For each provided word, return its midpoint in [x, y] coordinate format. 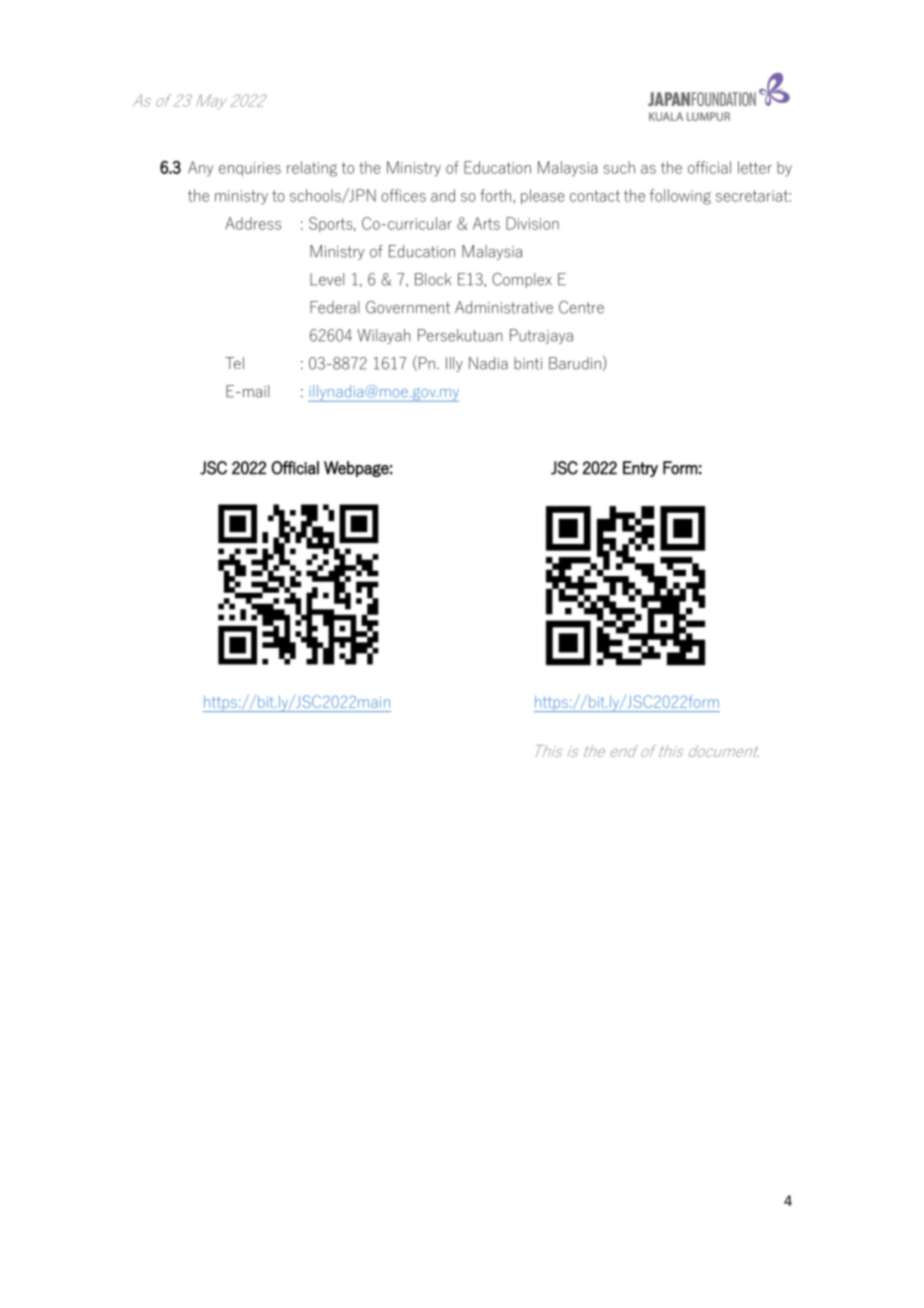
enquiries [250, 169]
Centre [581, 307]
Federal [334, 307]
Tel [234, 363]
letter [755, 167]
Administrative [504, 307]
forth [495, 195]
